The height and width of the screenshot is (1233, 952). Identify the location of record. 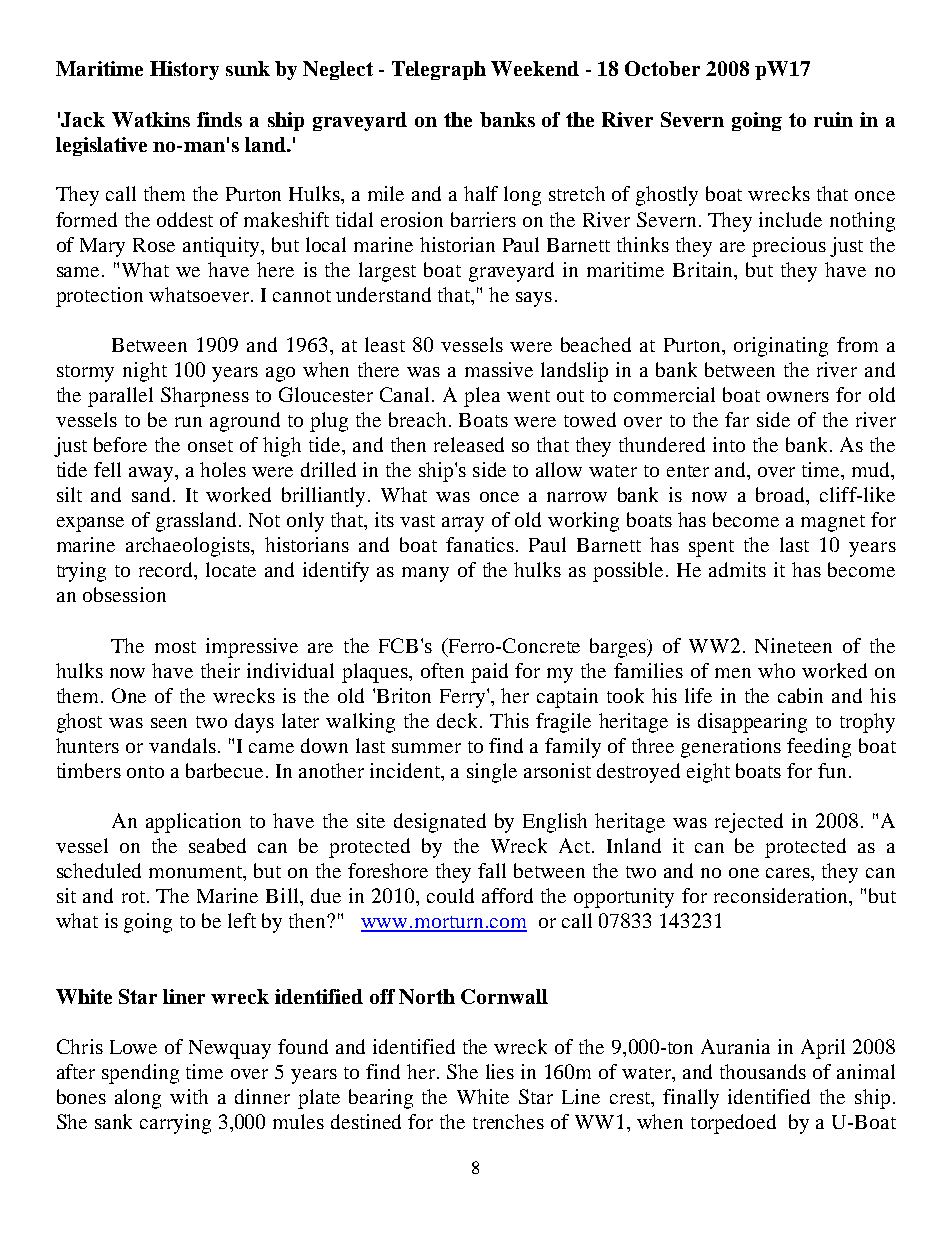
(167, 571).
